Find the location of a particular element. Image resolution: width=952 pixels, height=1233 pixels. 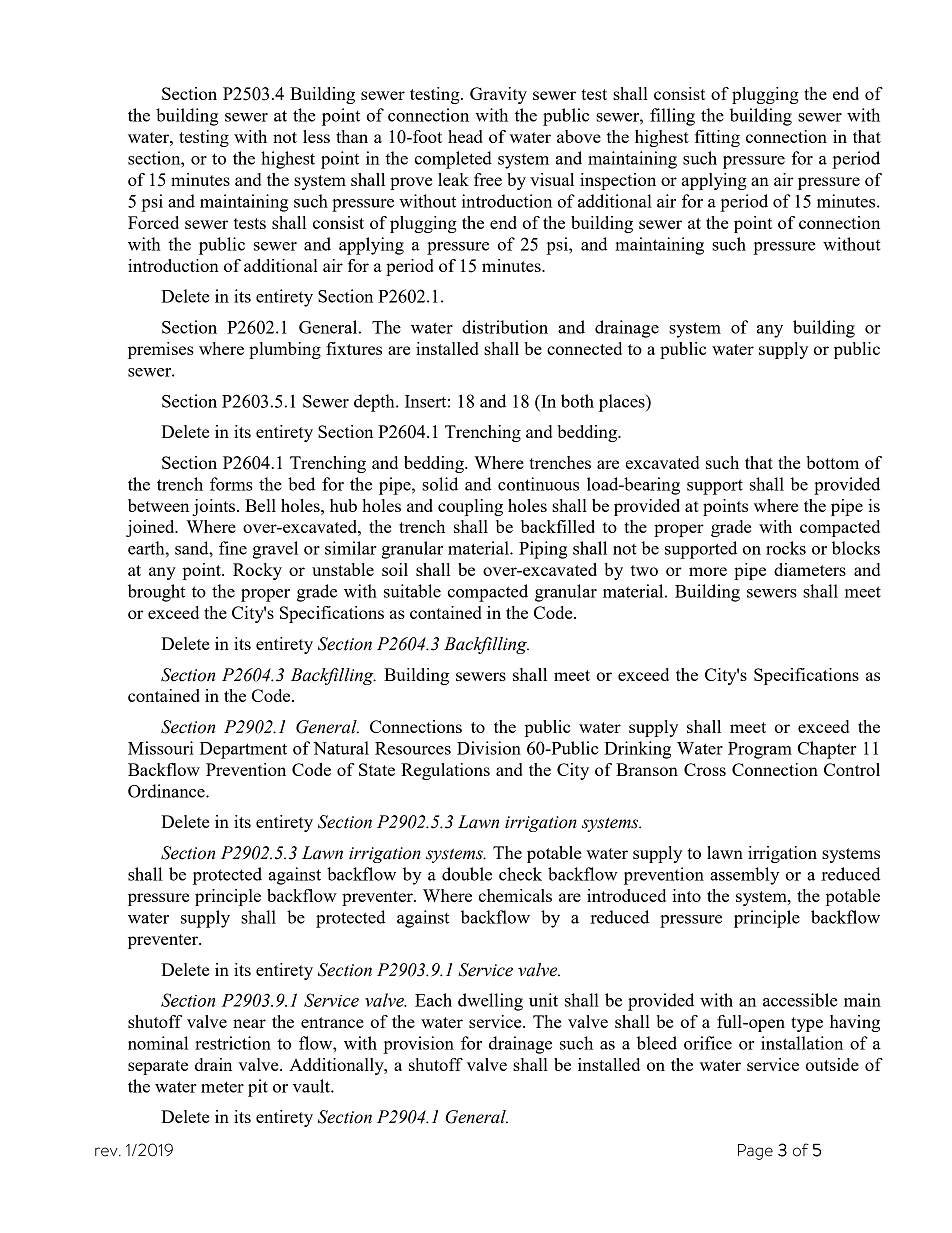

Rocky is located at coordinates (257, 571).
